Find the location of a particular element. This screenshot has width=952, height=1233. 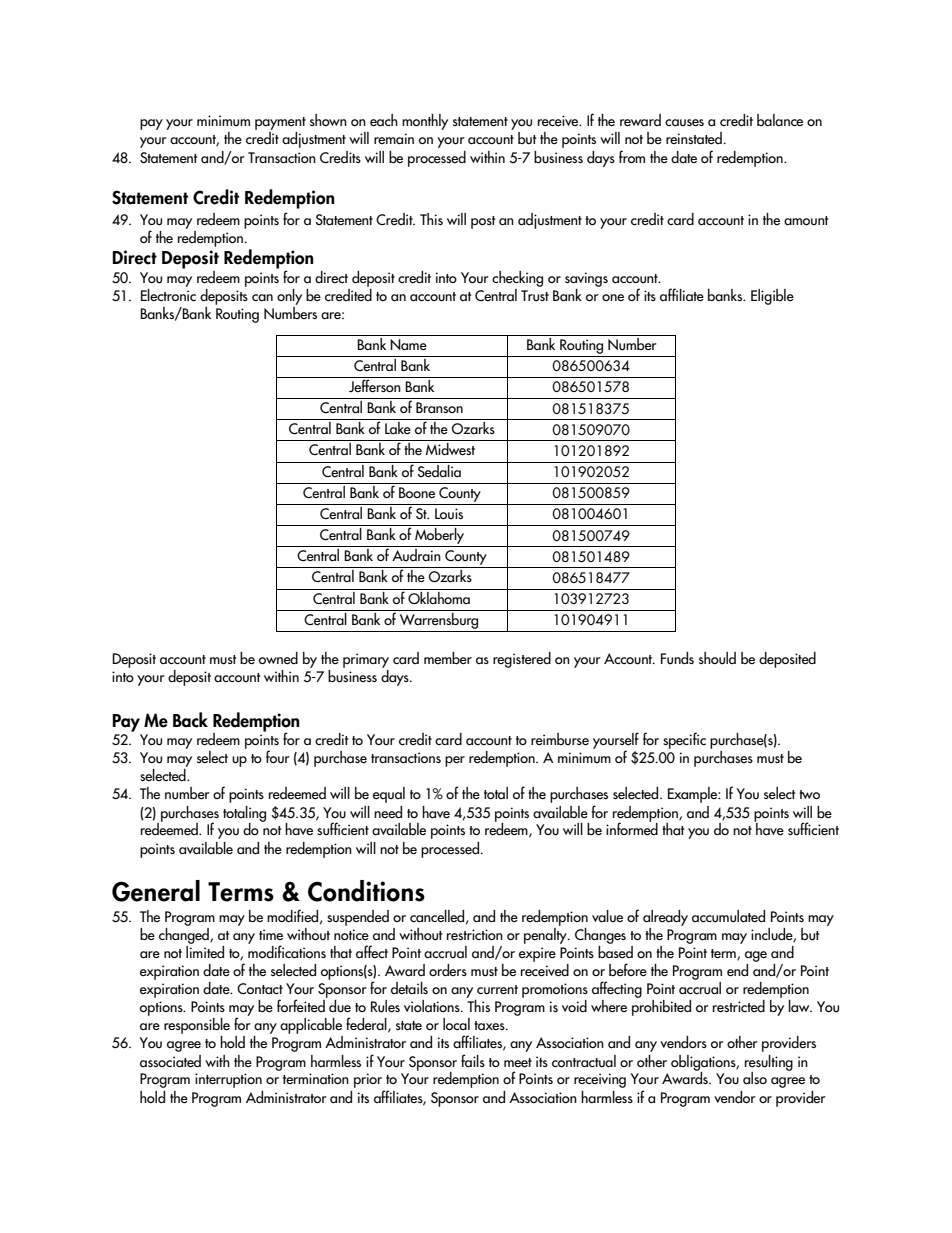

interruption is located at coordinates (228, 1080).
